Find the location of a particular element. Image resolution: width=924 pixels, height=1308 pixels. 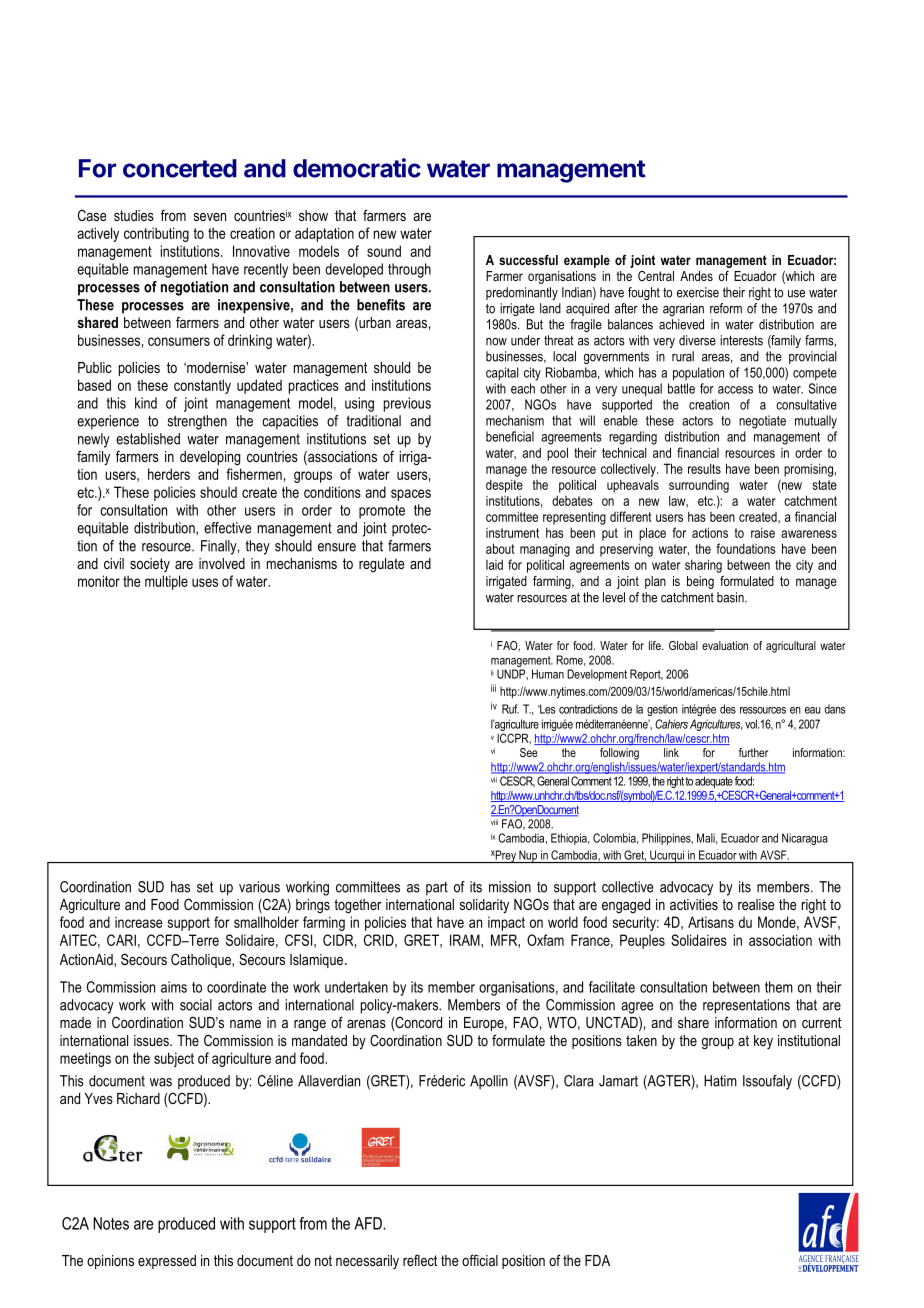

increase is located at coordinates (139, 922).
